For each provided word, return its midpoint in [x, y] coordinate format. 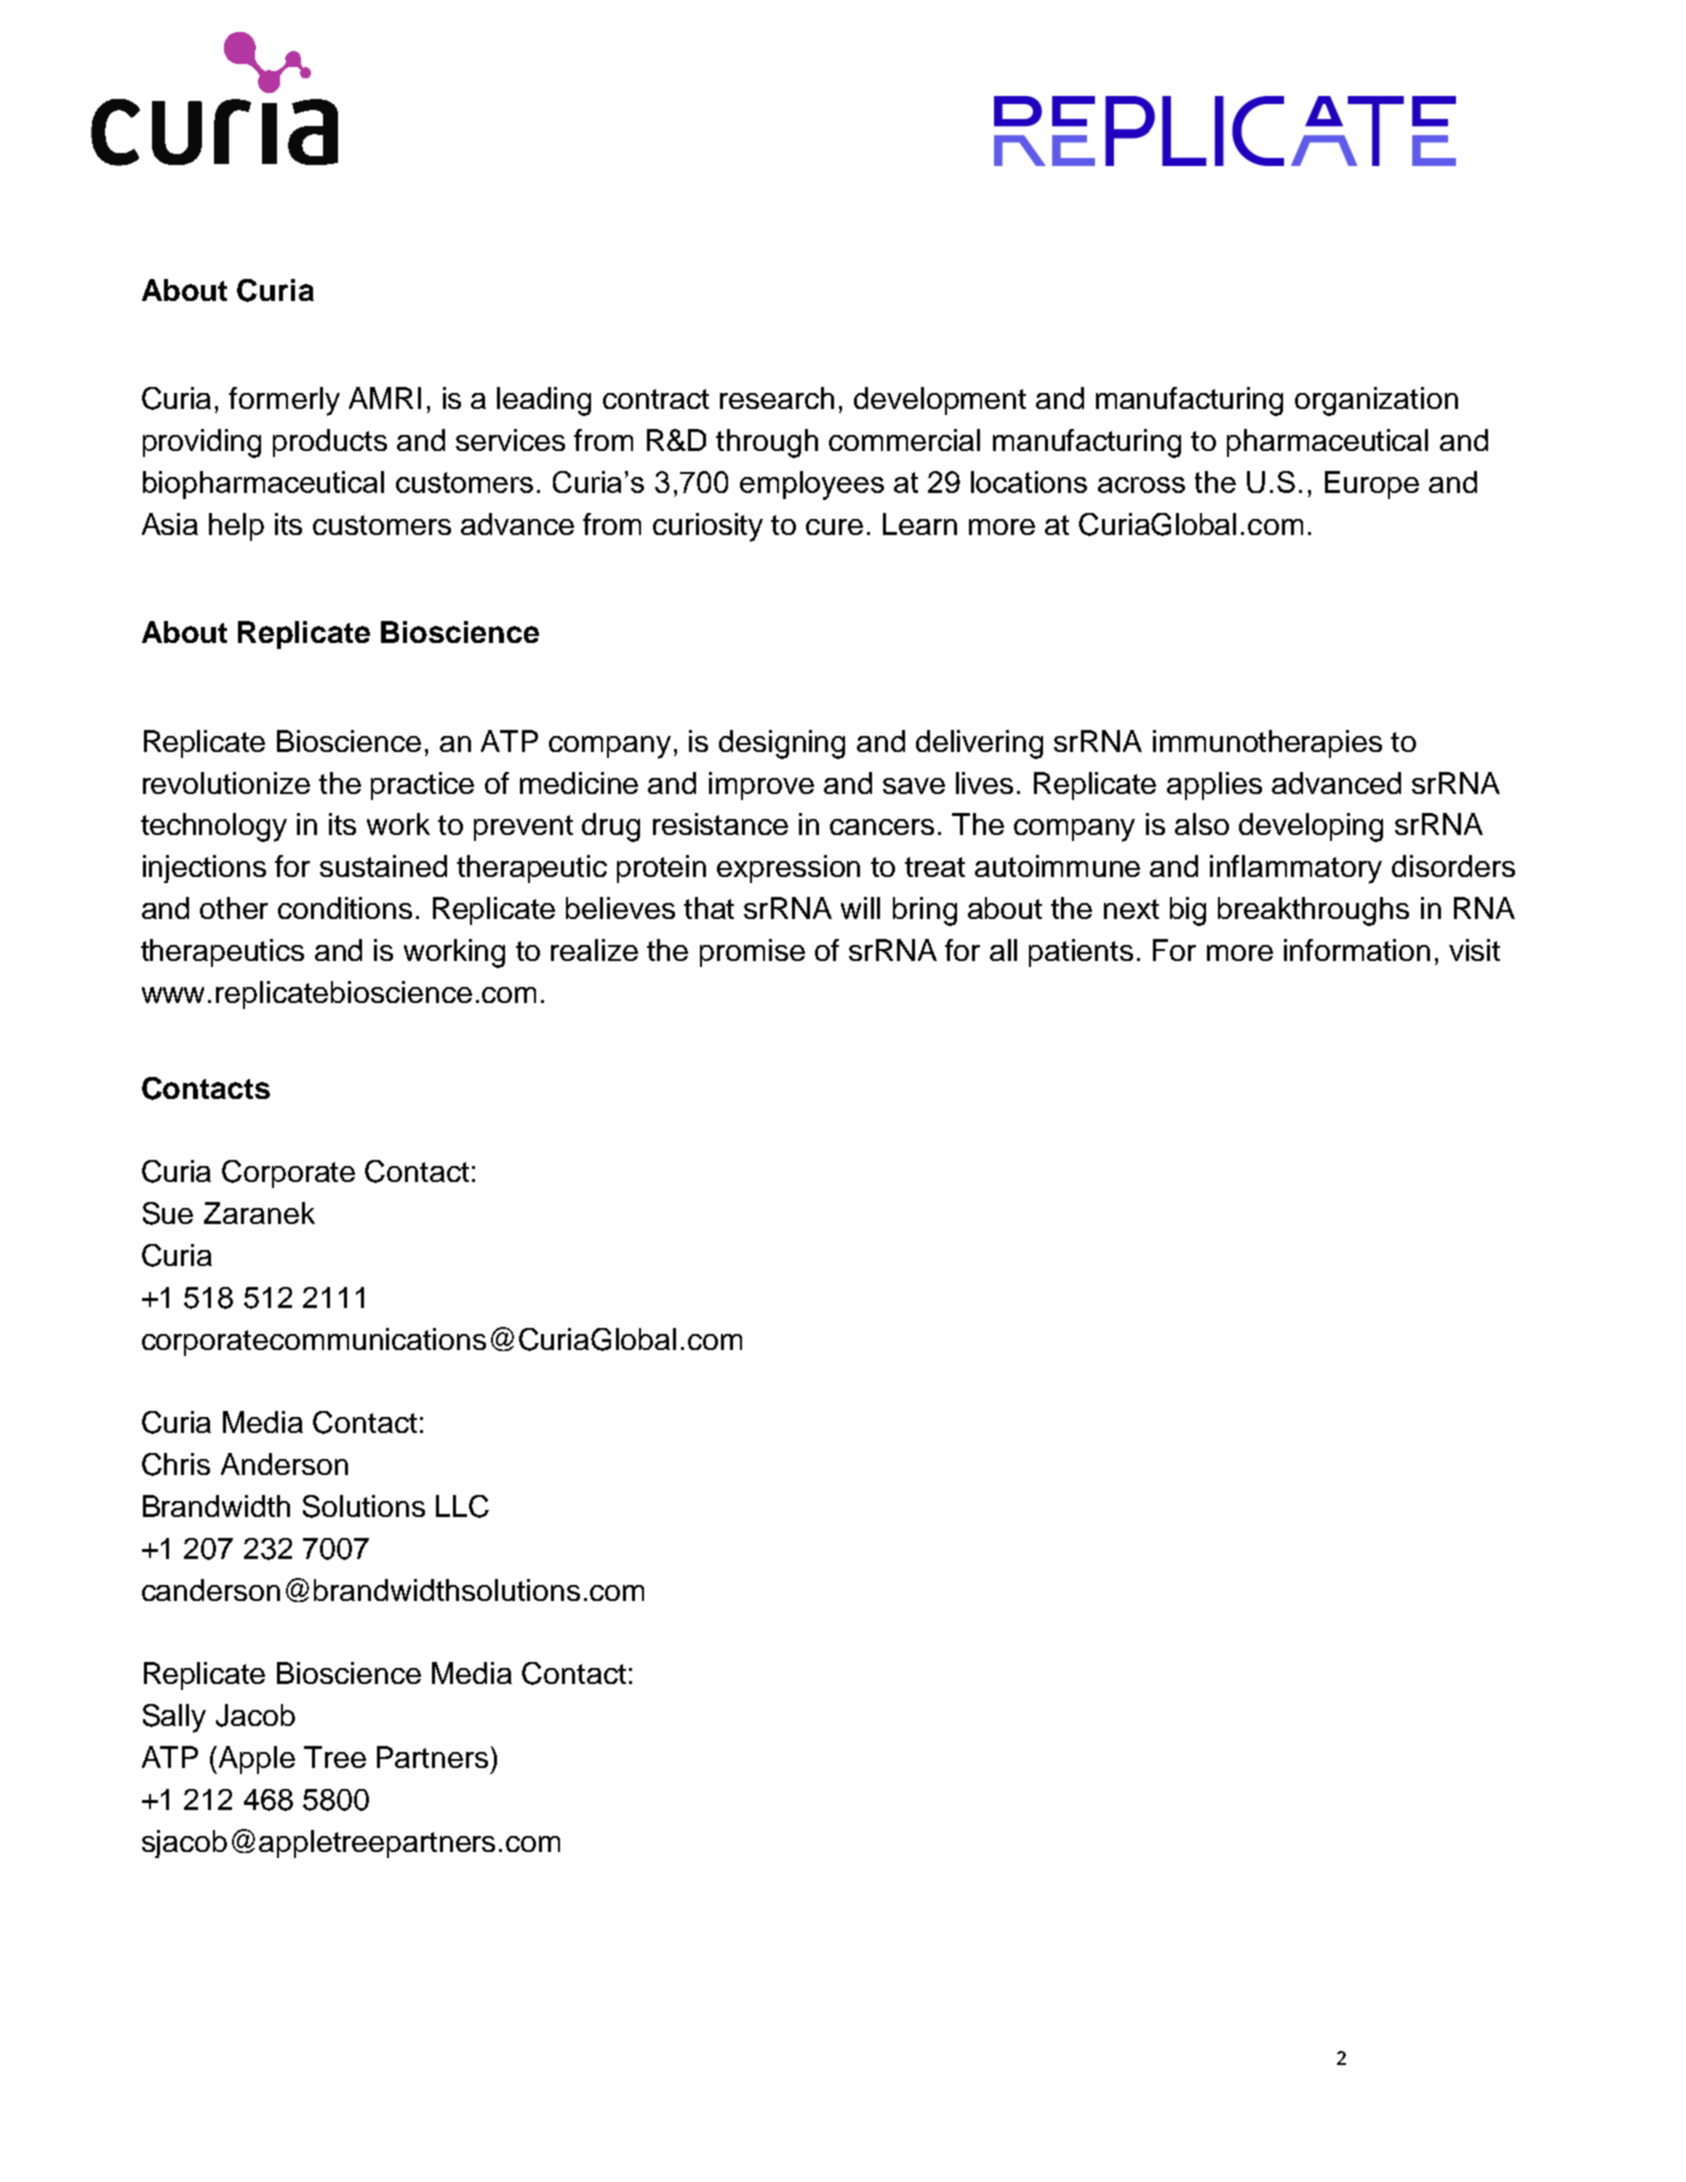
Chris [176, 1464]
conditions [345, 908]
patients [1081, 953]
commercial [904, 440]
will [860, 908]
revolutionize [226, 783]
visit [1474, 950]
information [1357, 950]
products [330, 443]
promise [752, 953]
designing [782, 744]
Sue [168, 1213]
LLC [462, 1506]
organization [1376, 401]
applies [1214, 786]
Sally [174, 1718]
